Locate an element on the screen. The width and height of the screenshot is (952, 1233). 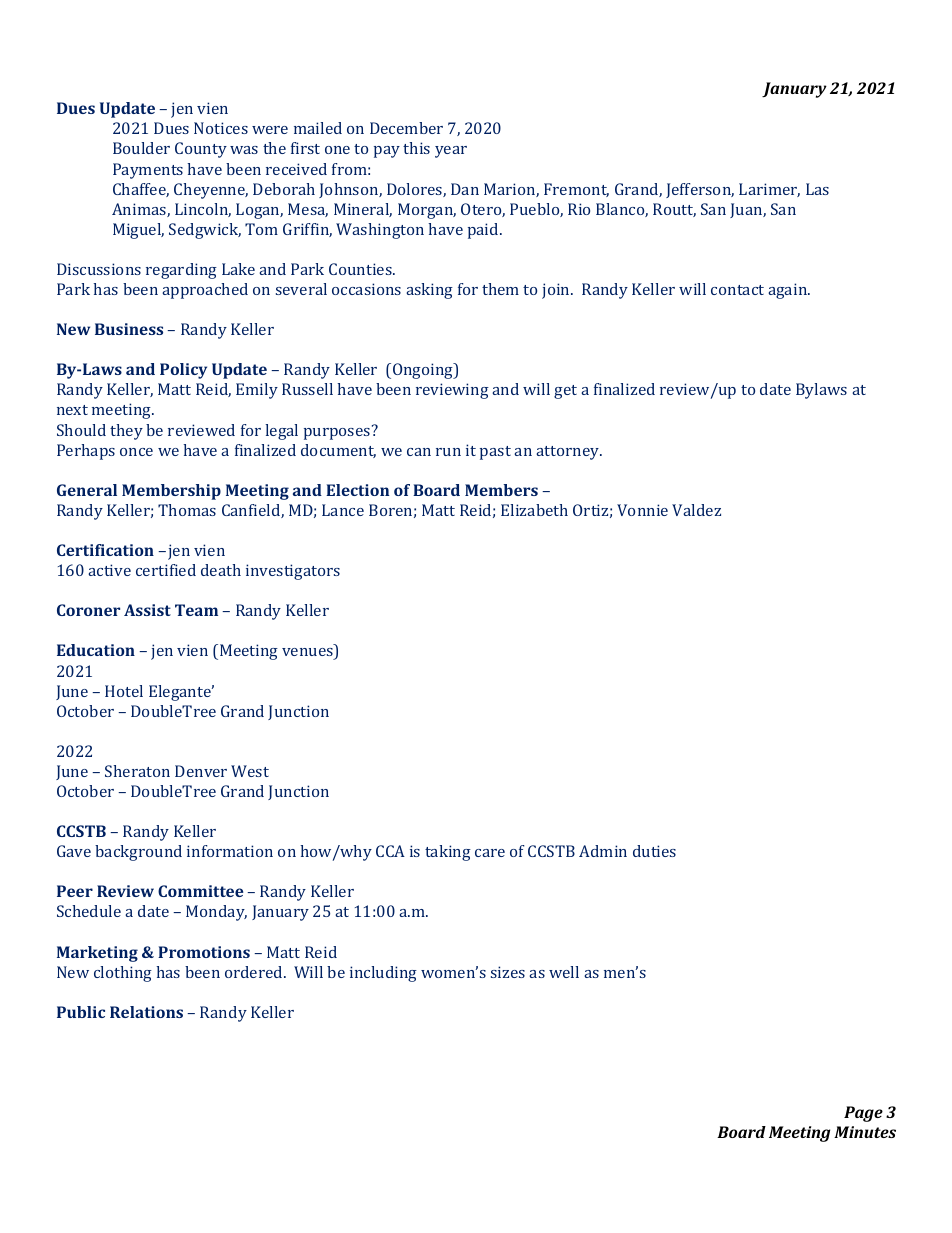
year is located at coordinates (451, 152).
